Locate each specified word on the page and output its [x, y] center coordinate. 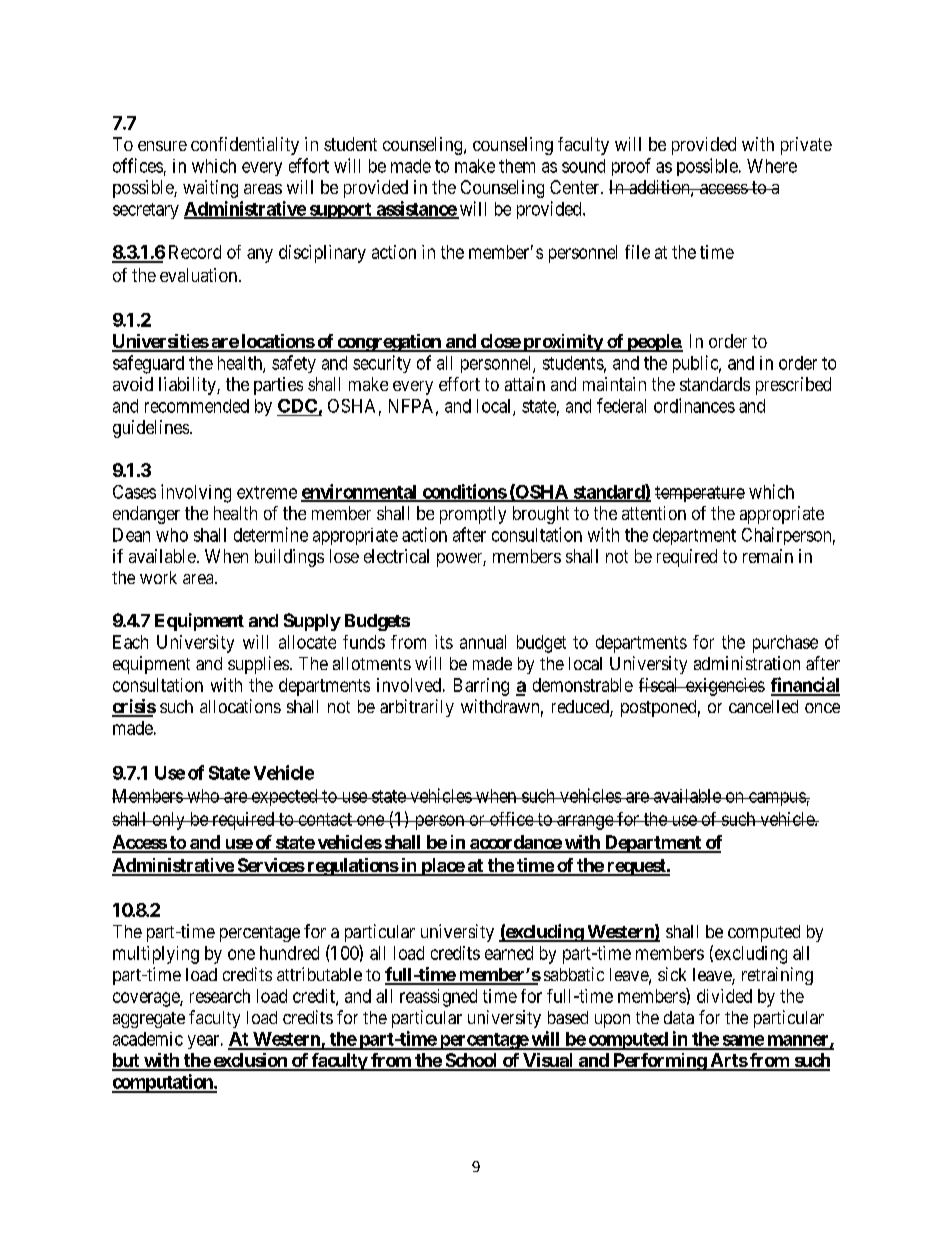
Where [772, 166]
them [517, 166]
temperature [700, 494]
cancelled [763, 706]
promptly [473, 515]
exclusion [250, 1061]
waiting [210, 189]
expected [284, 797]
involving [196, 493]
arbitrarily [417, 708]
